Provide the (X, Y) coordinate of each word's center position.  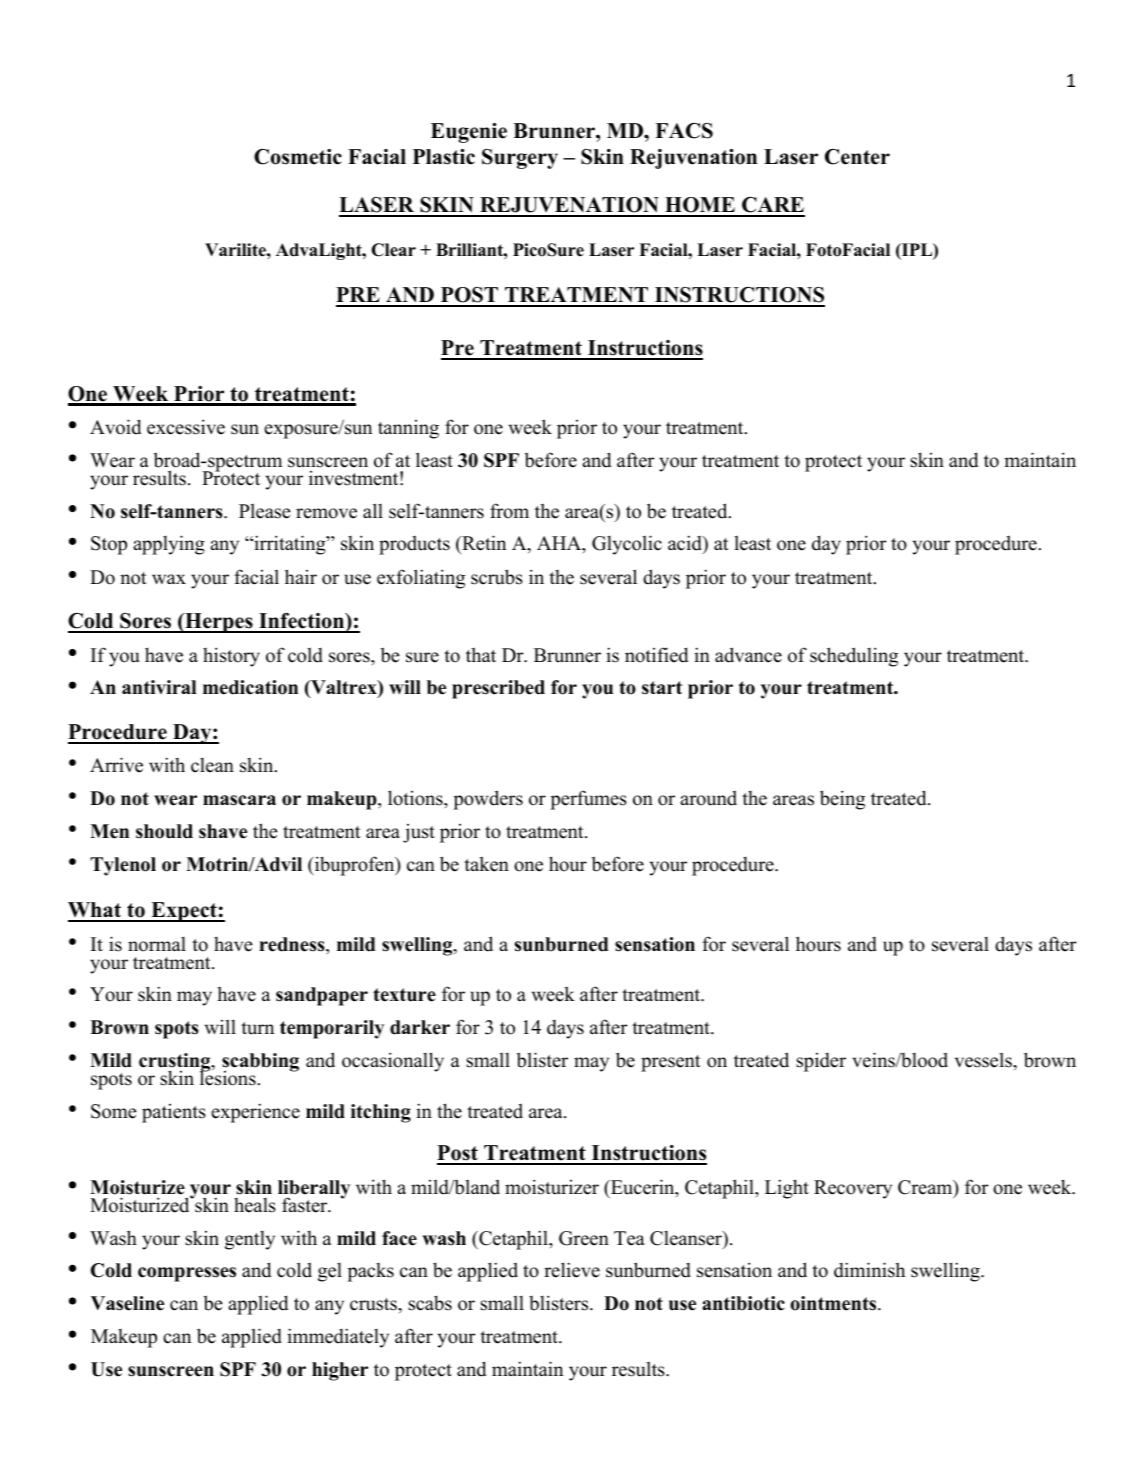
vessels (984, 1060)
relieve (572, 1270)
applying (169, 545)
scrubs (497, 577)
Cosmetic (298, 157)
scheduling (854, 657)
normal (157, 944)
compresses (187, 1274)
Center (857, 157)
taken (486, 864)
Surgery (520, 159)
